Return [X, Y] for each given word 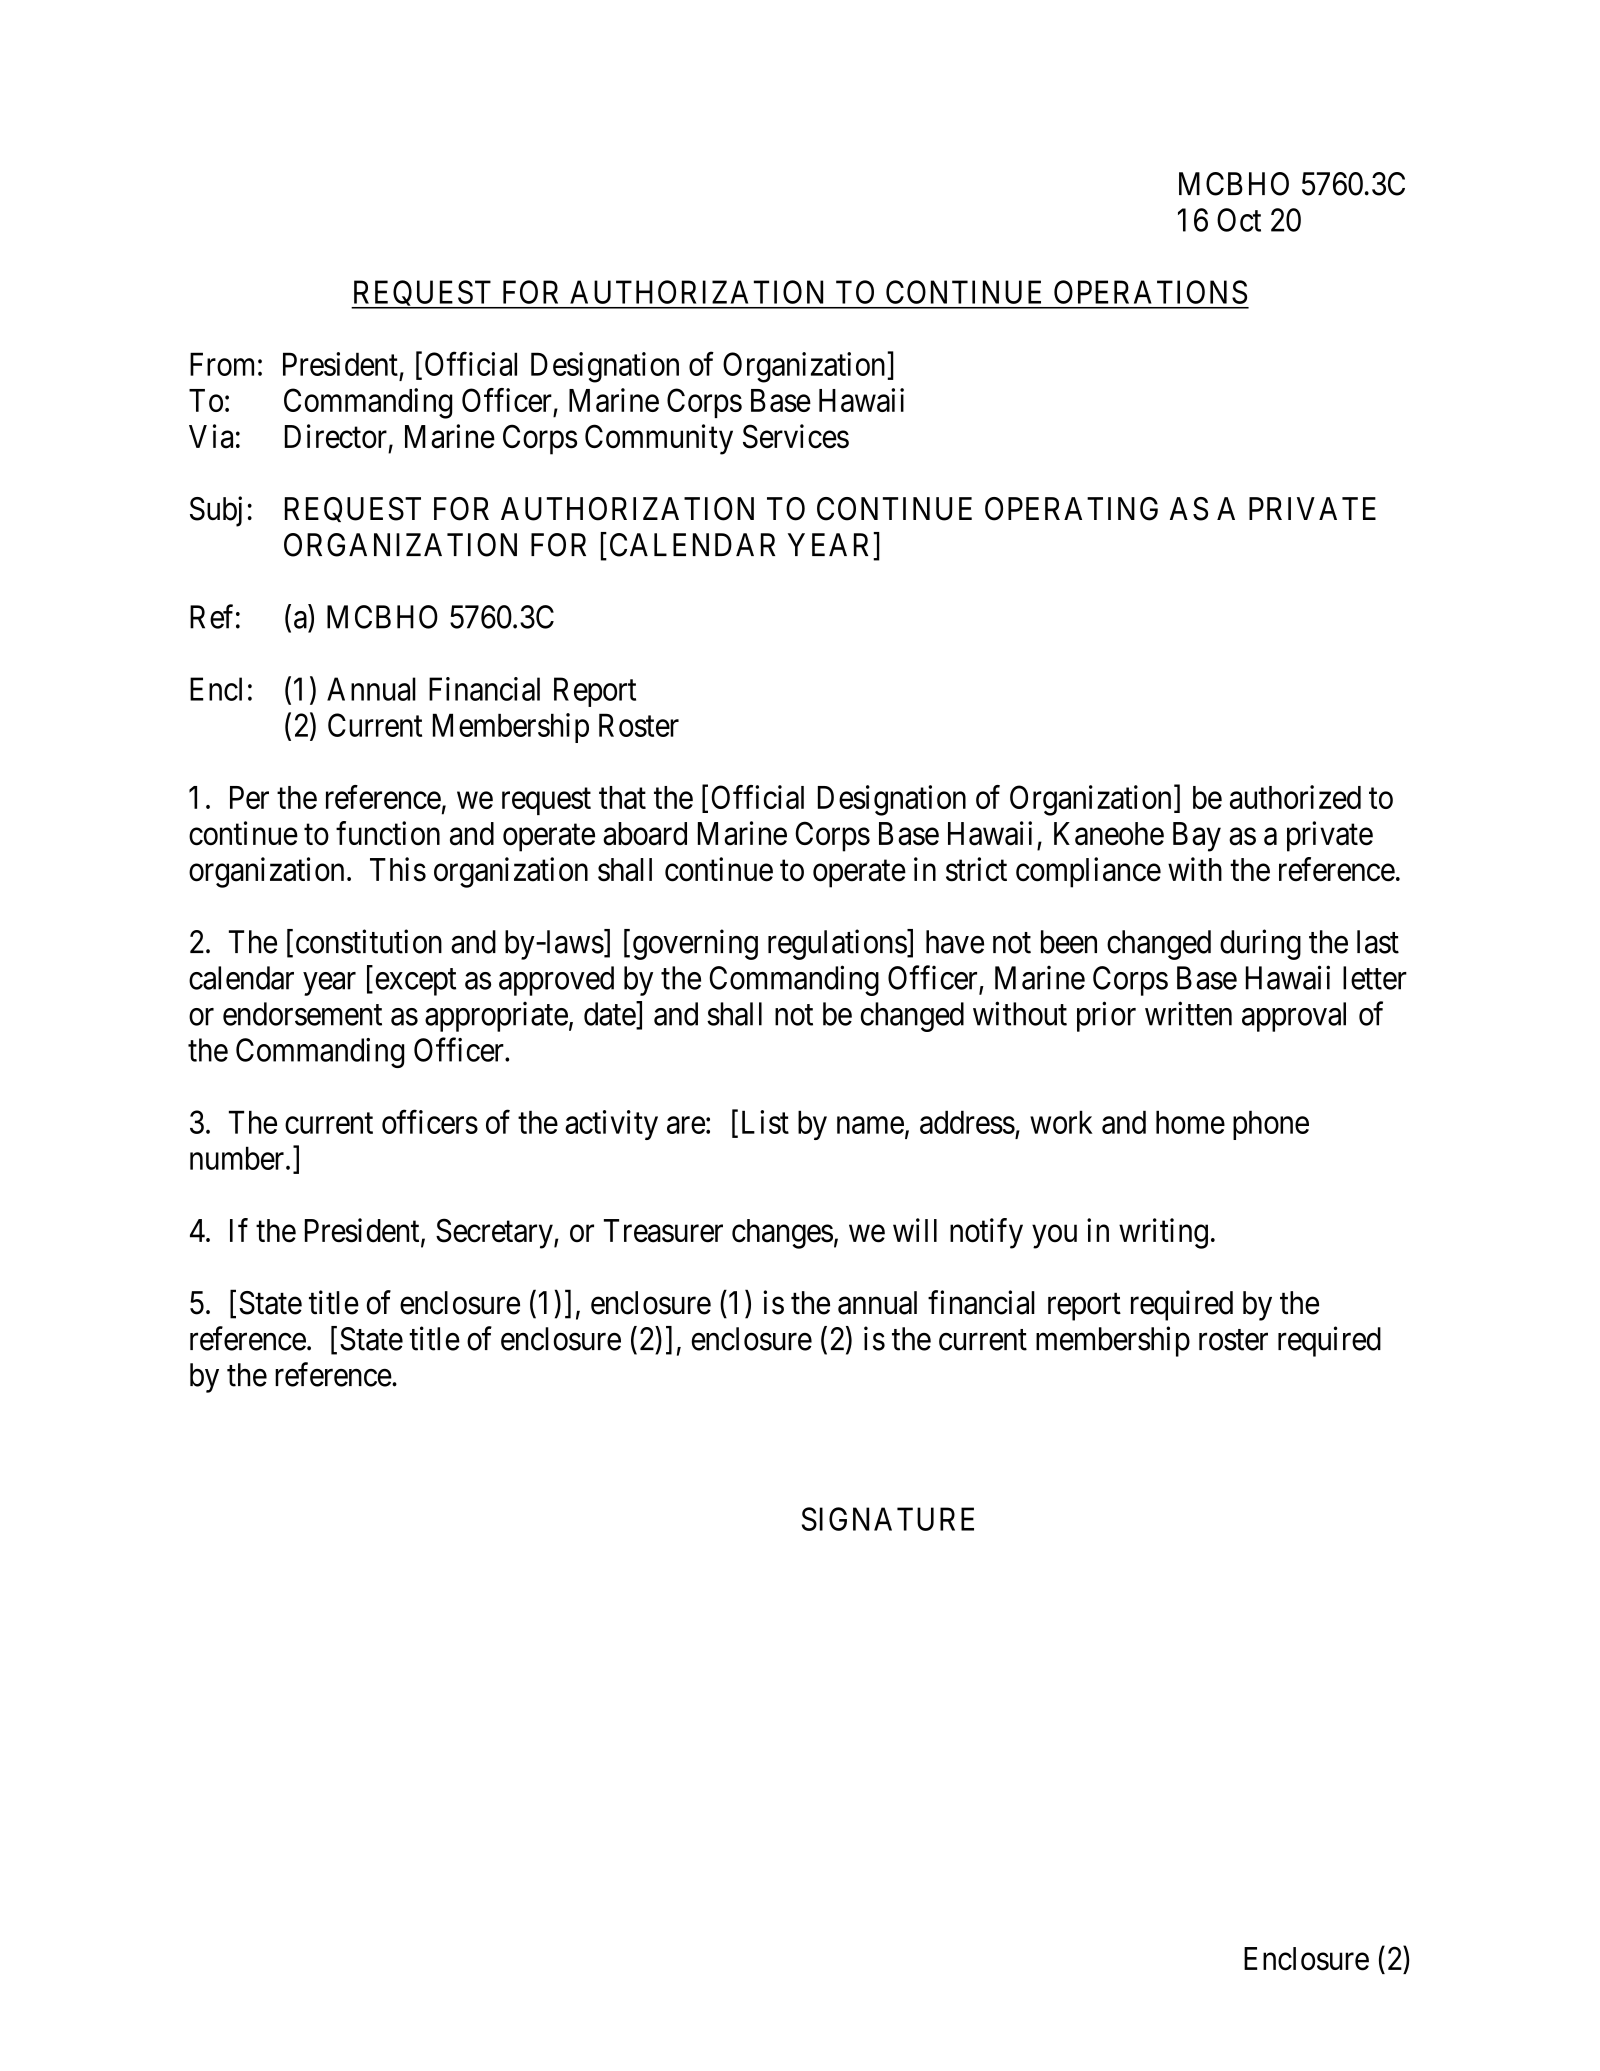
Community [659, 439]
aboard [645, 834]
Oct [1239, 220]
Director [336, 436]
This [398, 869]
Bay [1197, 837]
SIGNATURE [888, 1519]
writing [1163, 1233]
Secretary [495, 1233]
